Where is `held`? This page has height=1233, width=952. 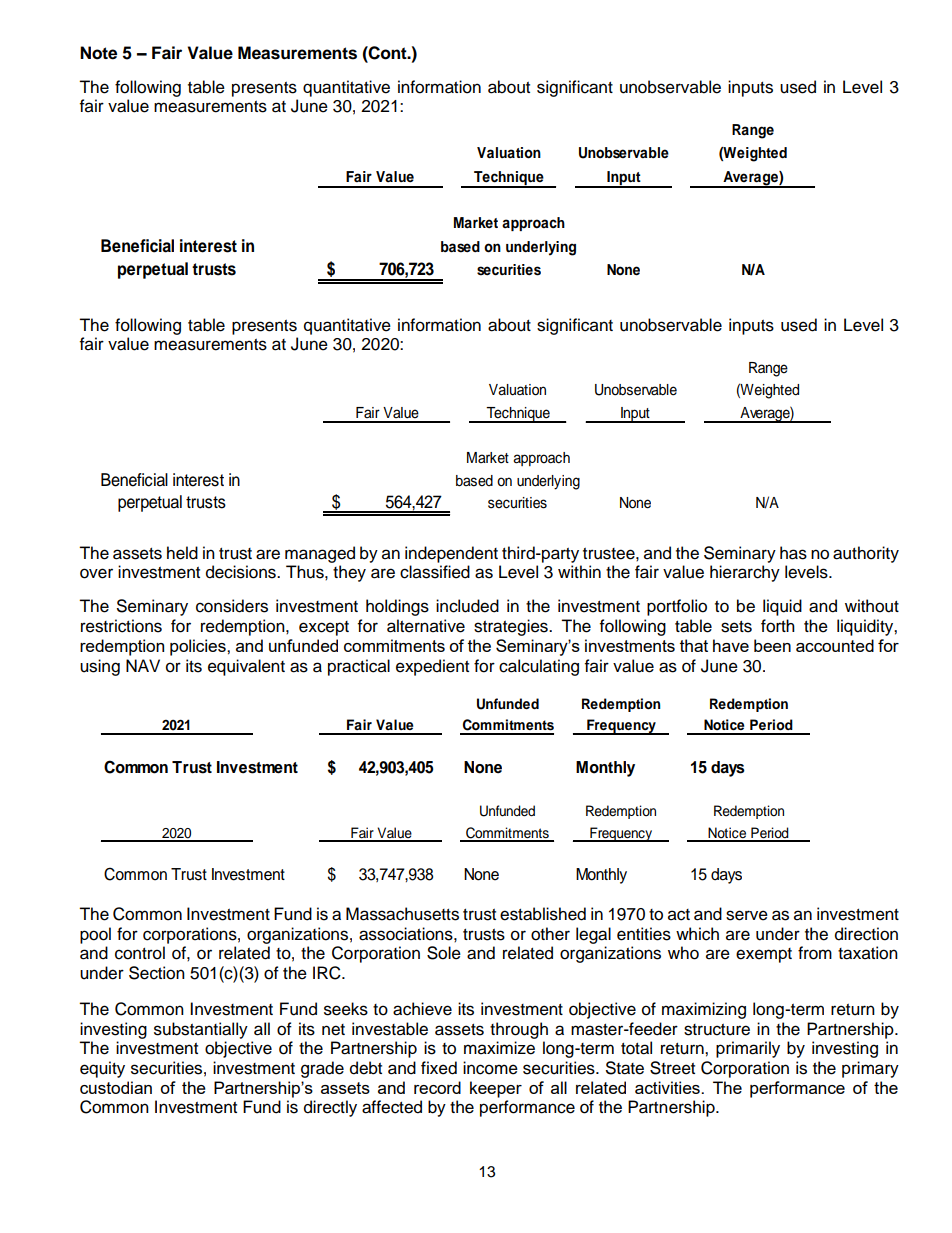 held is located at coordinates (182, 553).
